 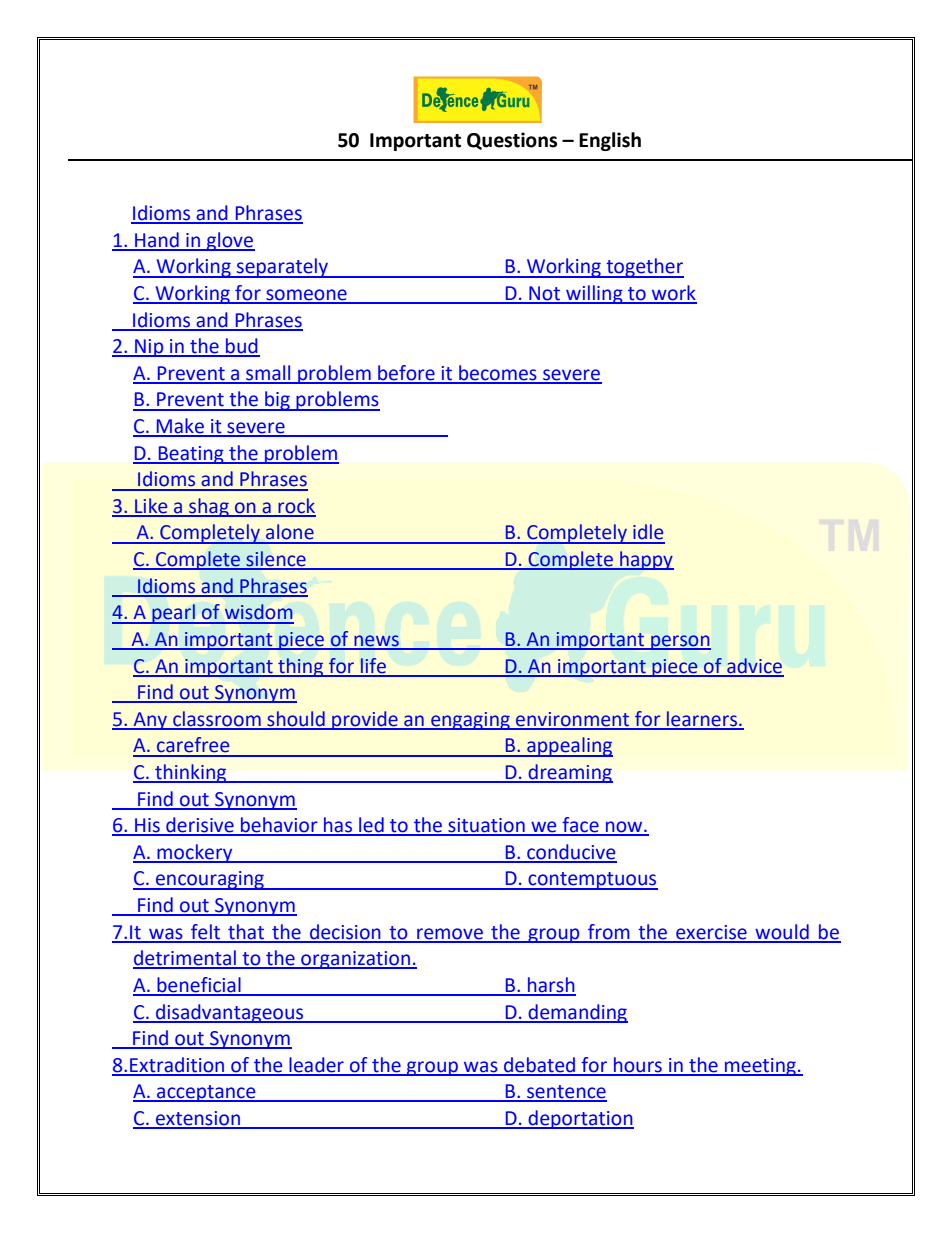 What do you see at coordinates (206, 1093) in the image?
I see `acceptance` at bounding box center [206, 1093].
